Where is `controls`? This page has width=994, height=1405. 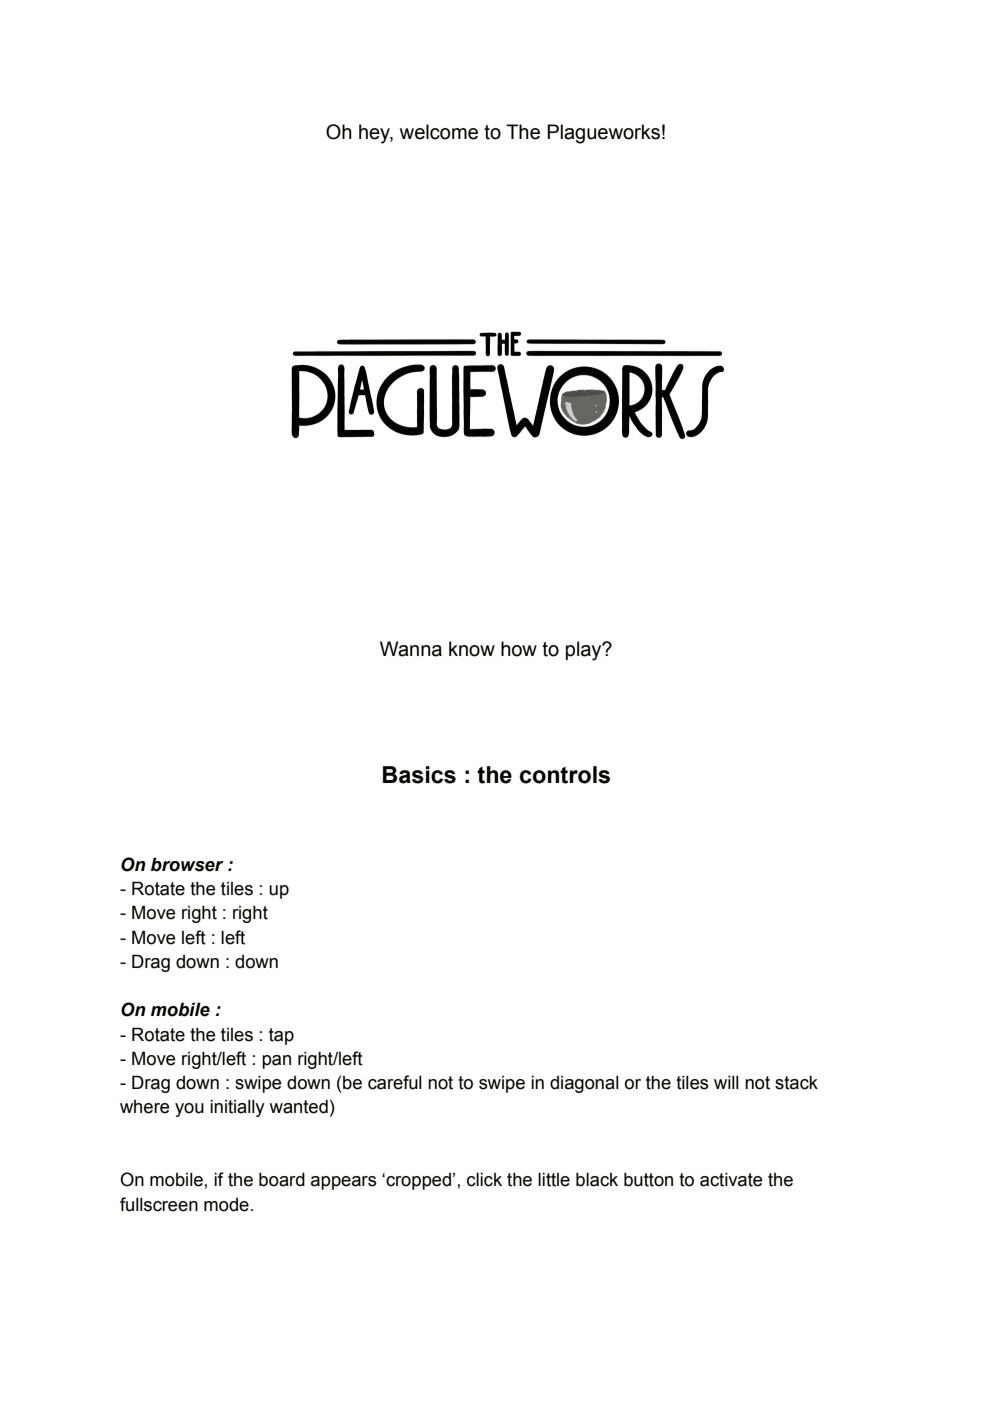
controls is located at coordinates (565, 775).
